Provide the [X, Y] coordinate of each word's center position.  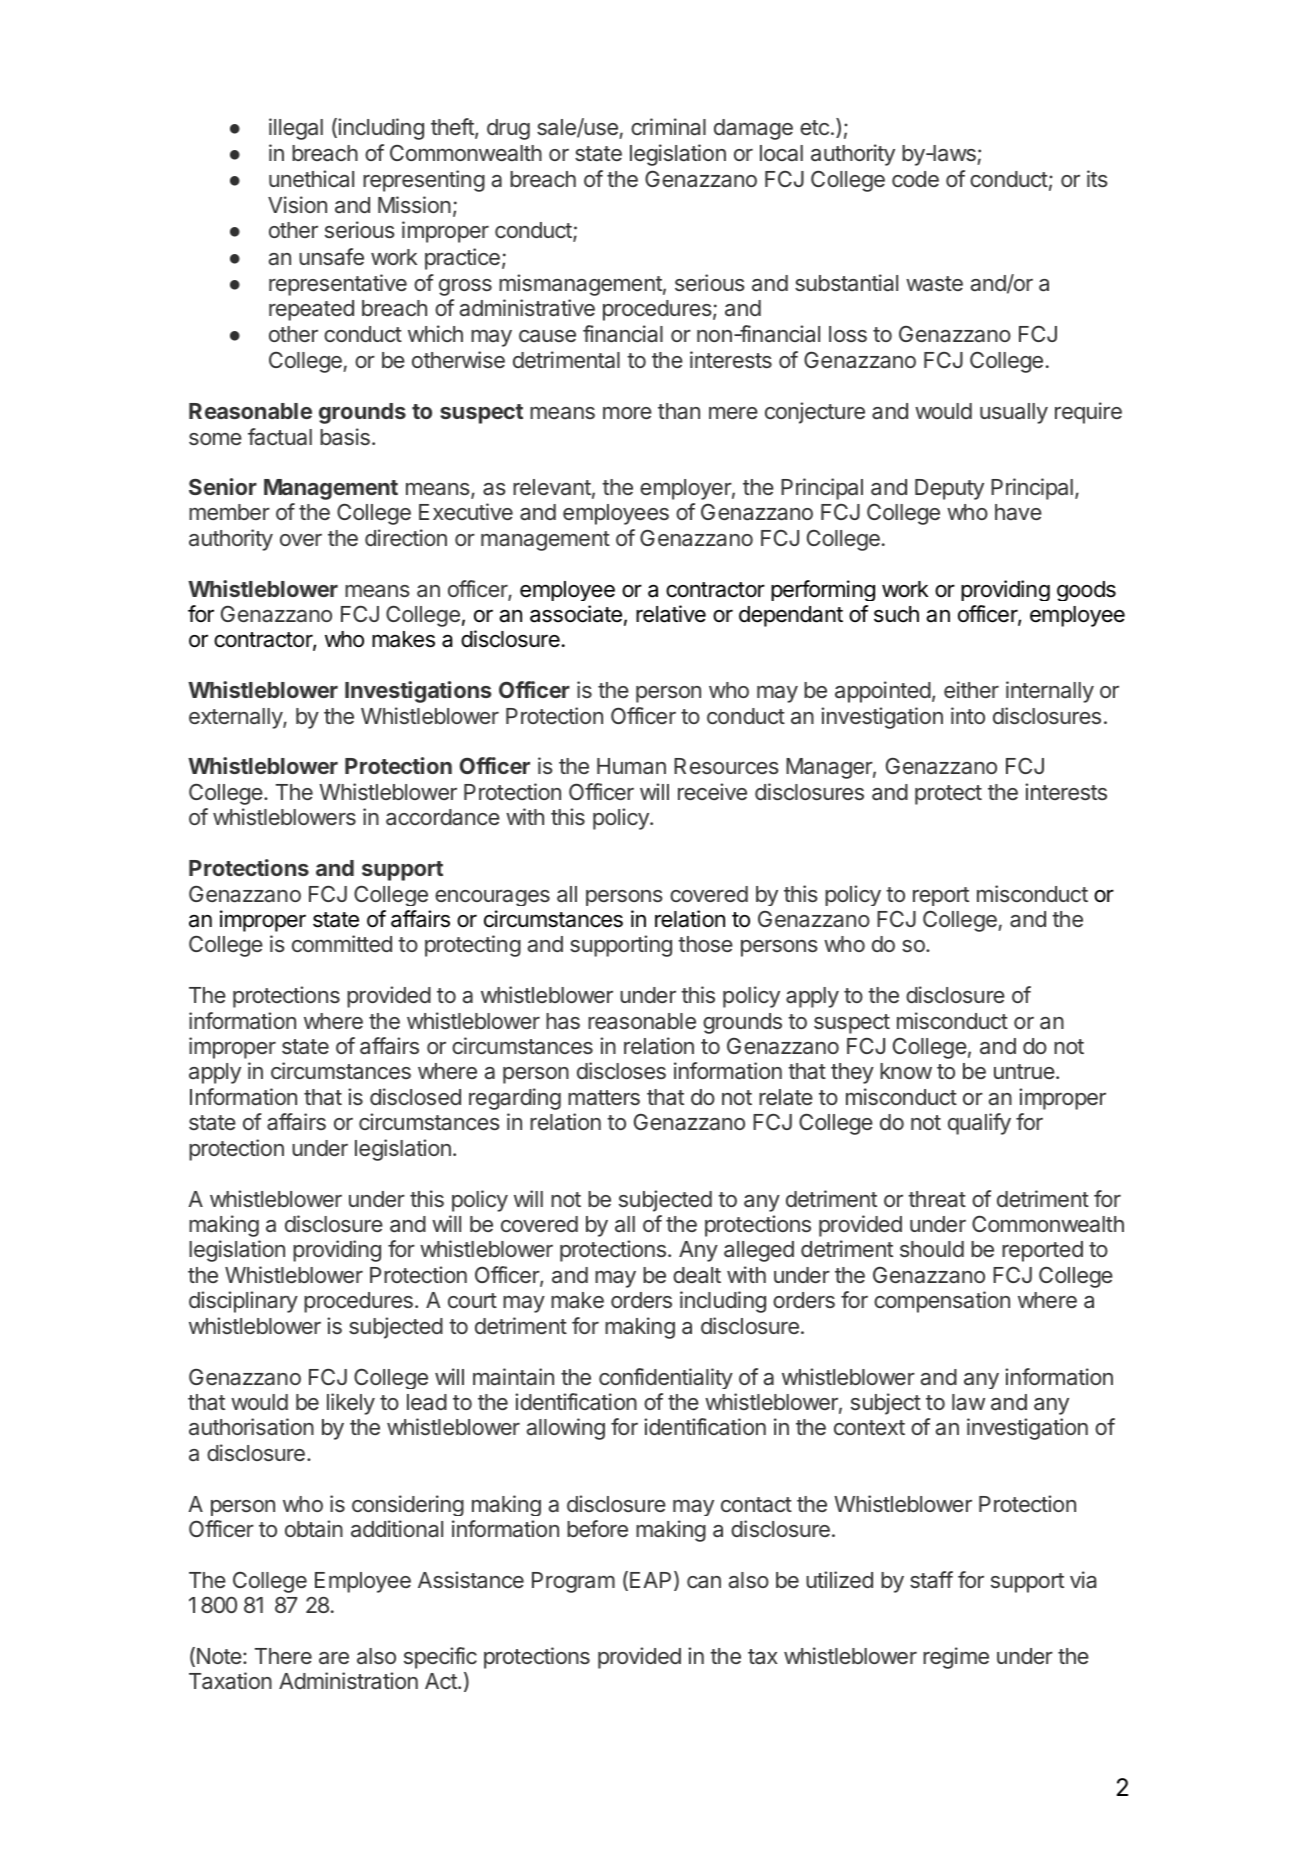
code [915, 179]
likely [351, 1404]
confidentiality [666, 1378]
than [679, 411]
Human [631, 766]
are [334, 1658]
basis [345, 437]
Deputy [949, 489]
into [968, 715]
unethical [311, 179]
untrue [1024, 1071]
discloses [621, 1070]
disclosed [415, 1096]
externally [236, 718]
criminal [668, 127]
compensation [942, 1302]
